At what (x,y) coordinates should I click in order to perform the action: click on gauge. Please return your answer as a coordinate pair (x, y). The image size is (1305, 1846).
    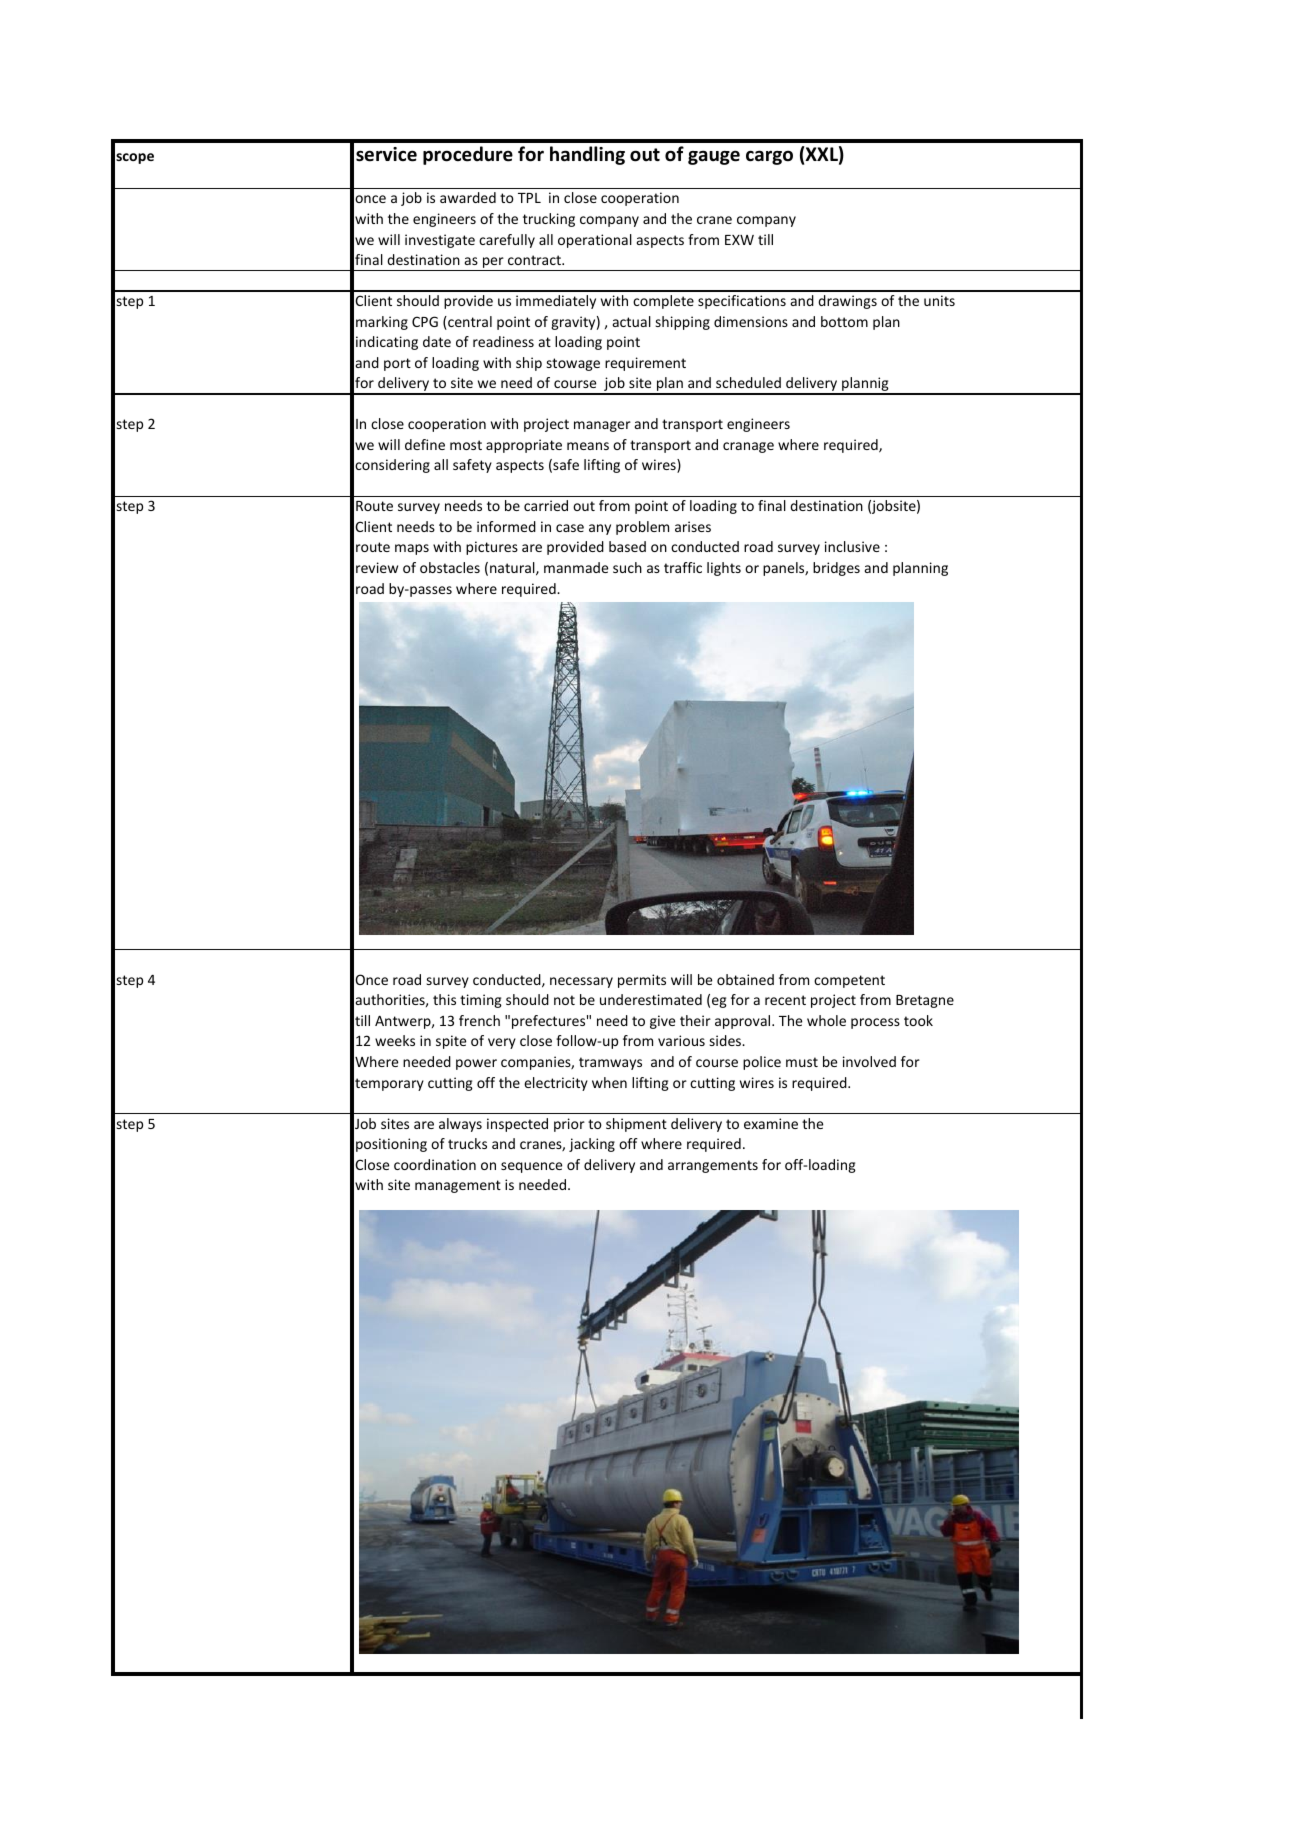
    Looking at the image, I should click on (714, 157).
